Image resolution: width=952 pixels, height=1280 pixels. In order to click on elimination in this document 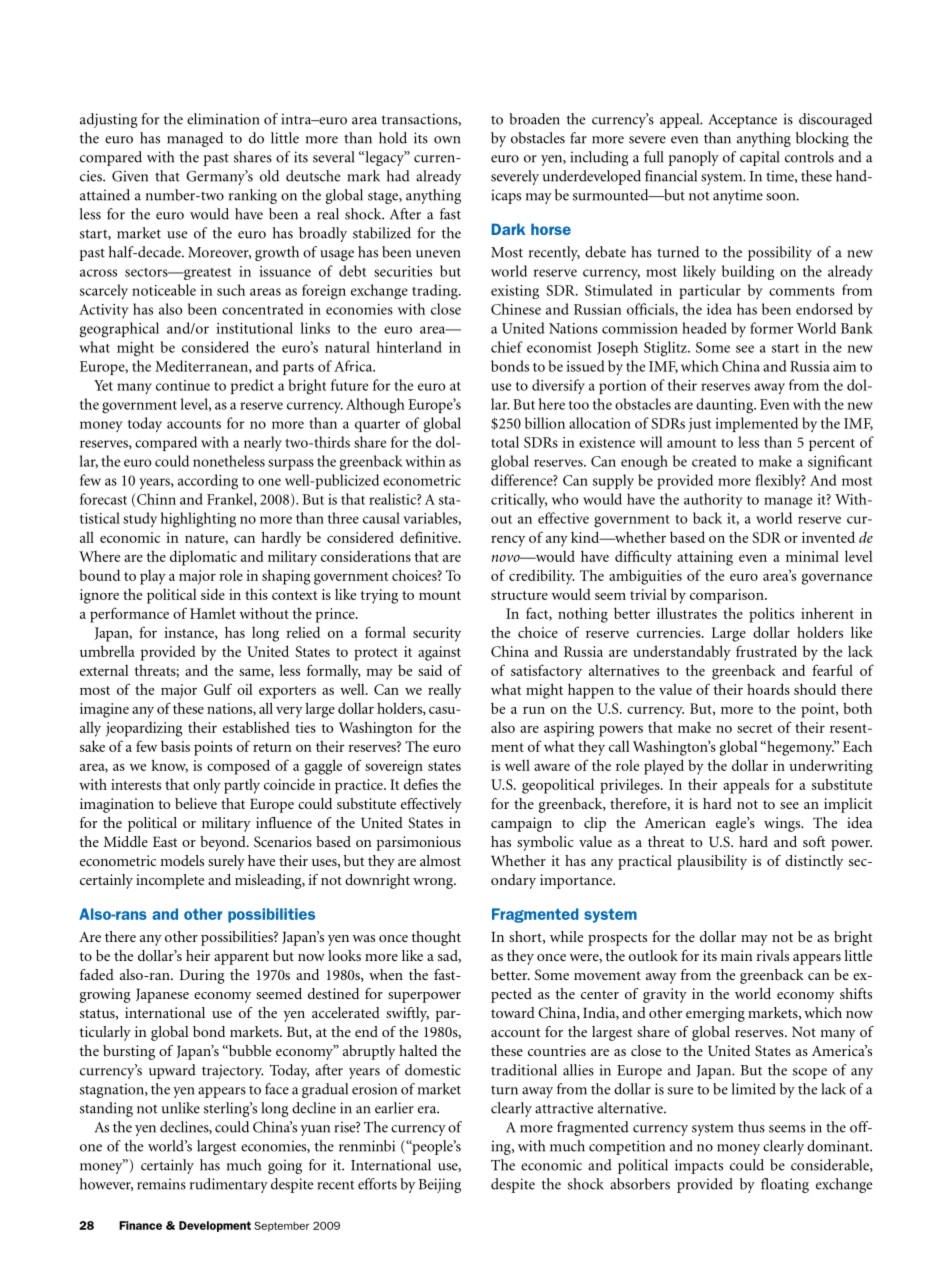, I will do `click(223, 119)`.
